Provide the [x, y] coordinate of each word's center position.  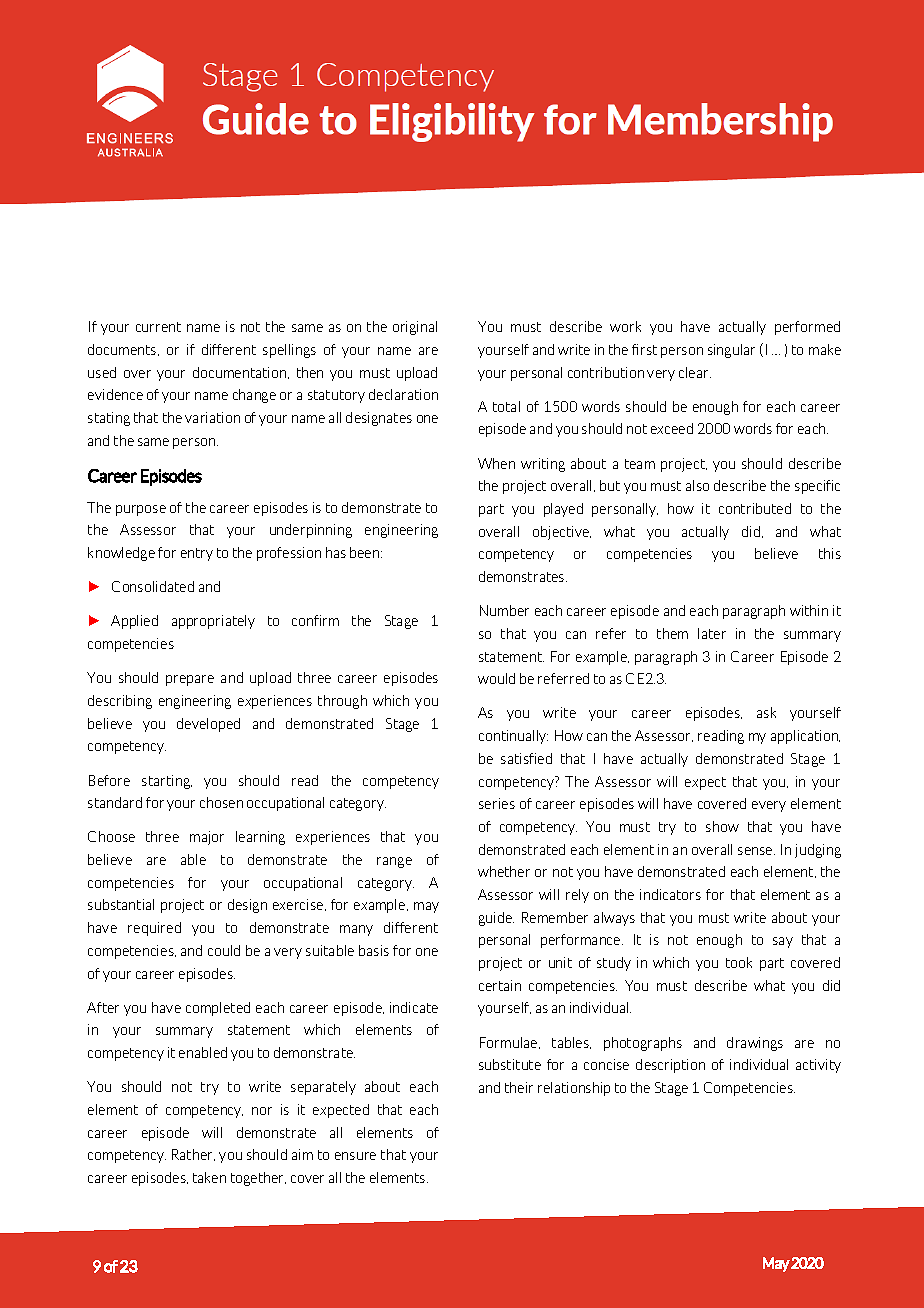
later [712, 633]
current [158, 327]
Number [504, 610]
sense [756, 851]
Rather [193, 1155]
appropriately [213, 622]
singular [731, 351]
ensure [355, 1156]
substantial [121, 904]
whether [504, 871]
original [415, 328]
